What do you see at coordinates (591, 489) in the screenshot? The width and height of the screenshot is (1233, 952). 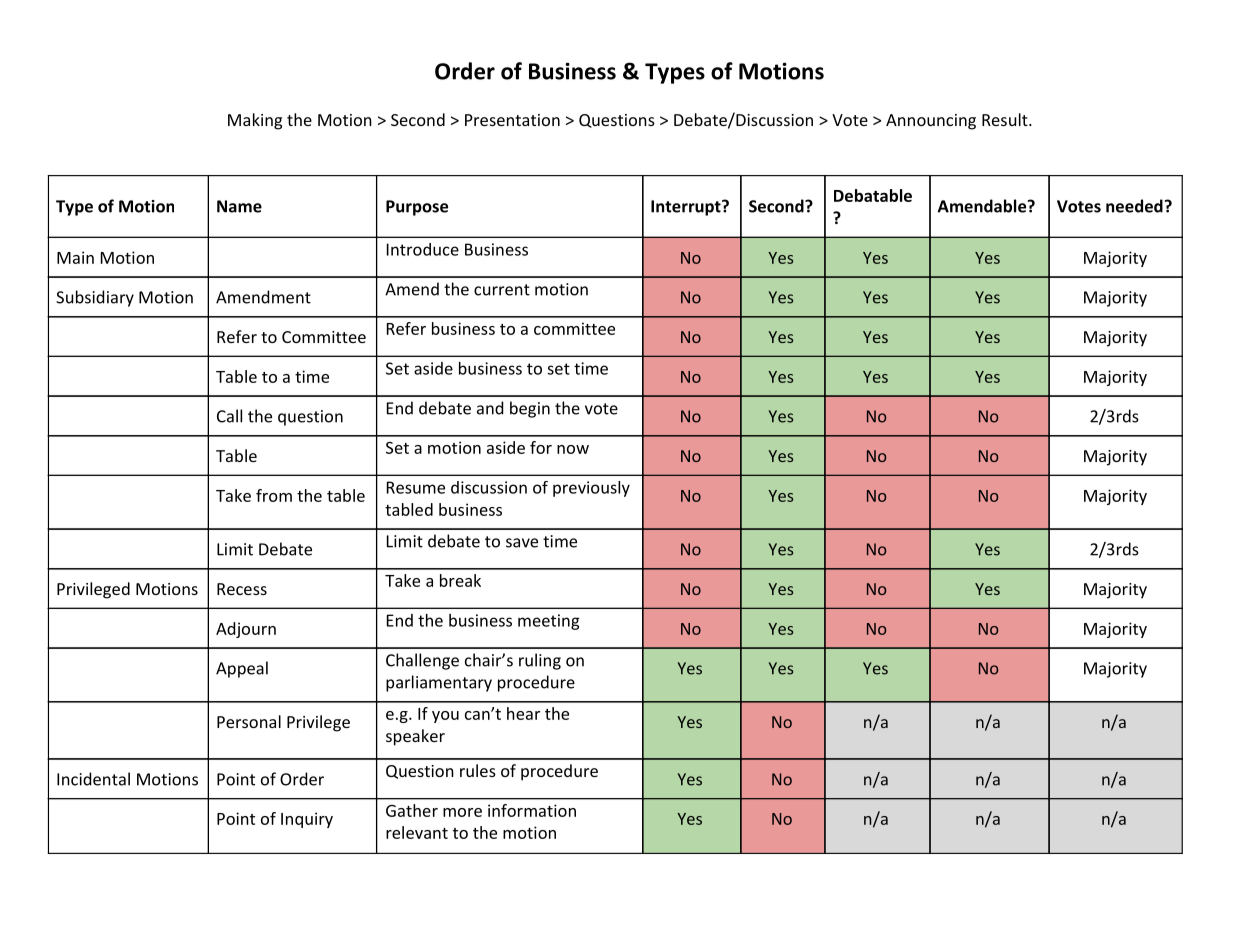 I see `previously` at bounding box center [591, 489].
